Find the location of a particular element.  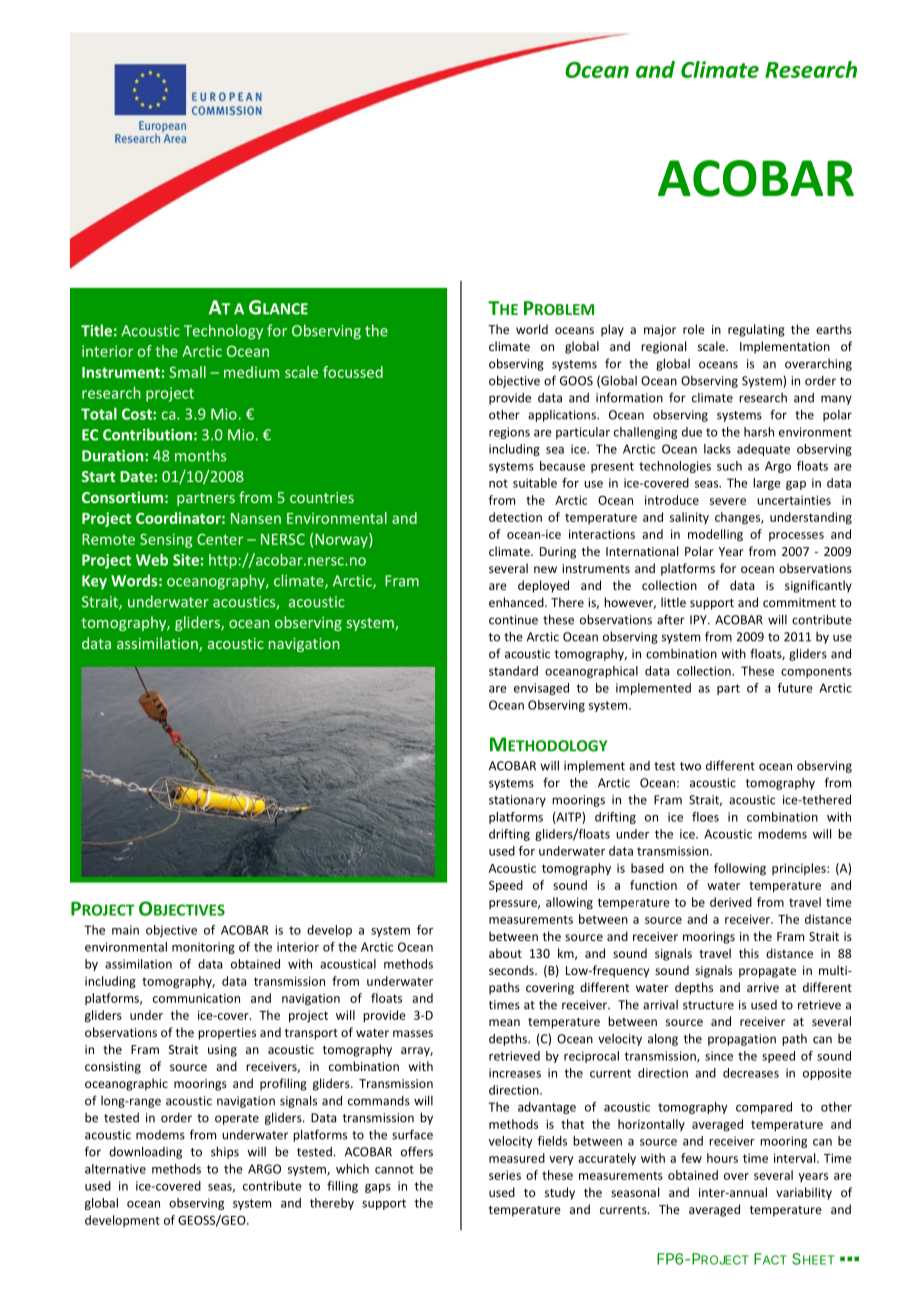

new is located at coordinates (545, 569).
